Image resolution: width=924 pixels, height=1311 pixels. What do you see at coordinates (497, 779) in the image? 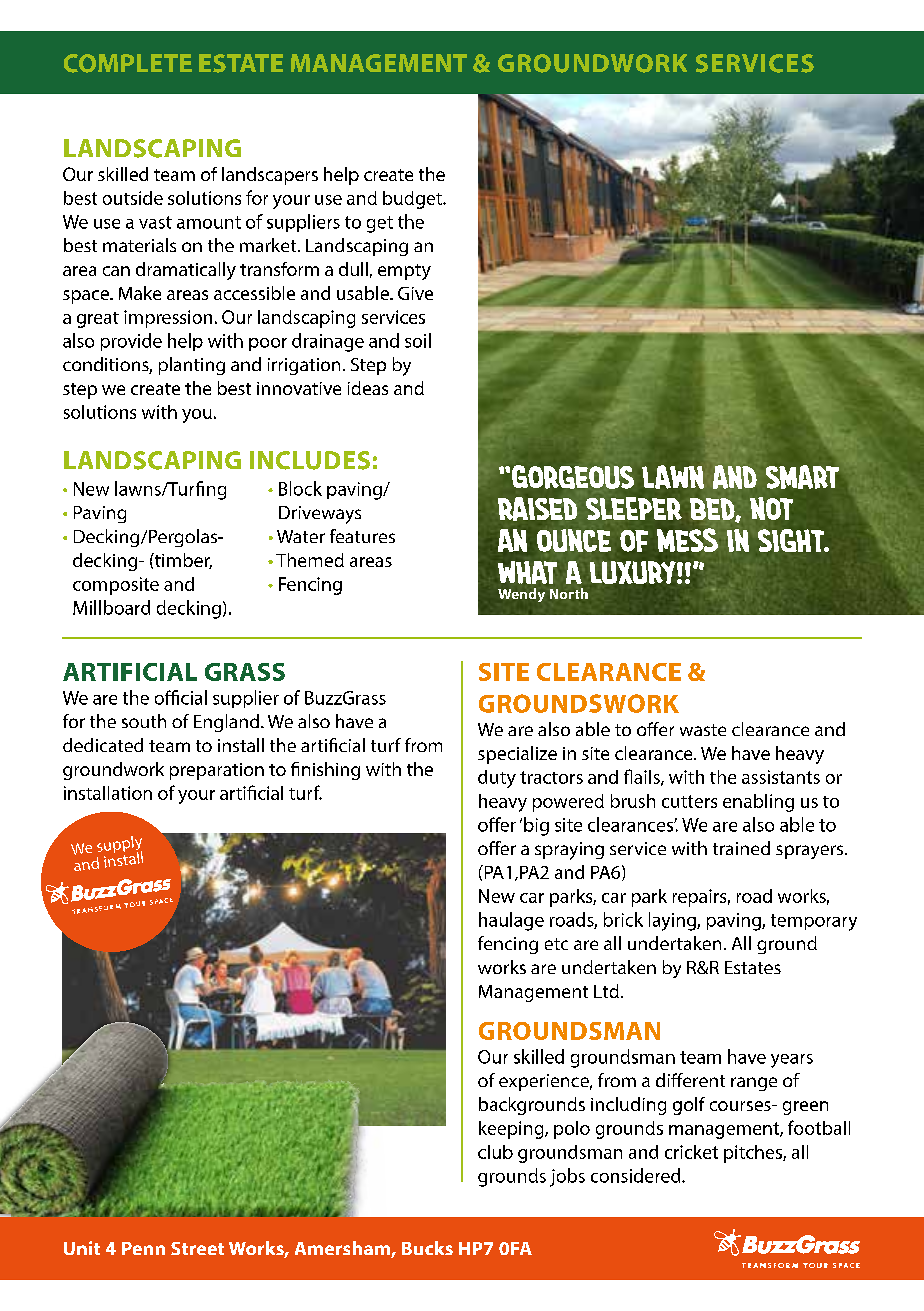
I see `duty` at bounding box center [497, 779].
